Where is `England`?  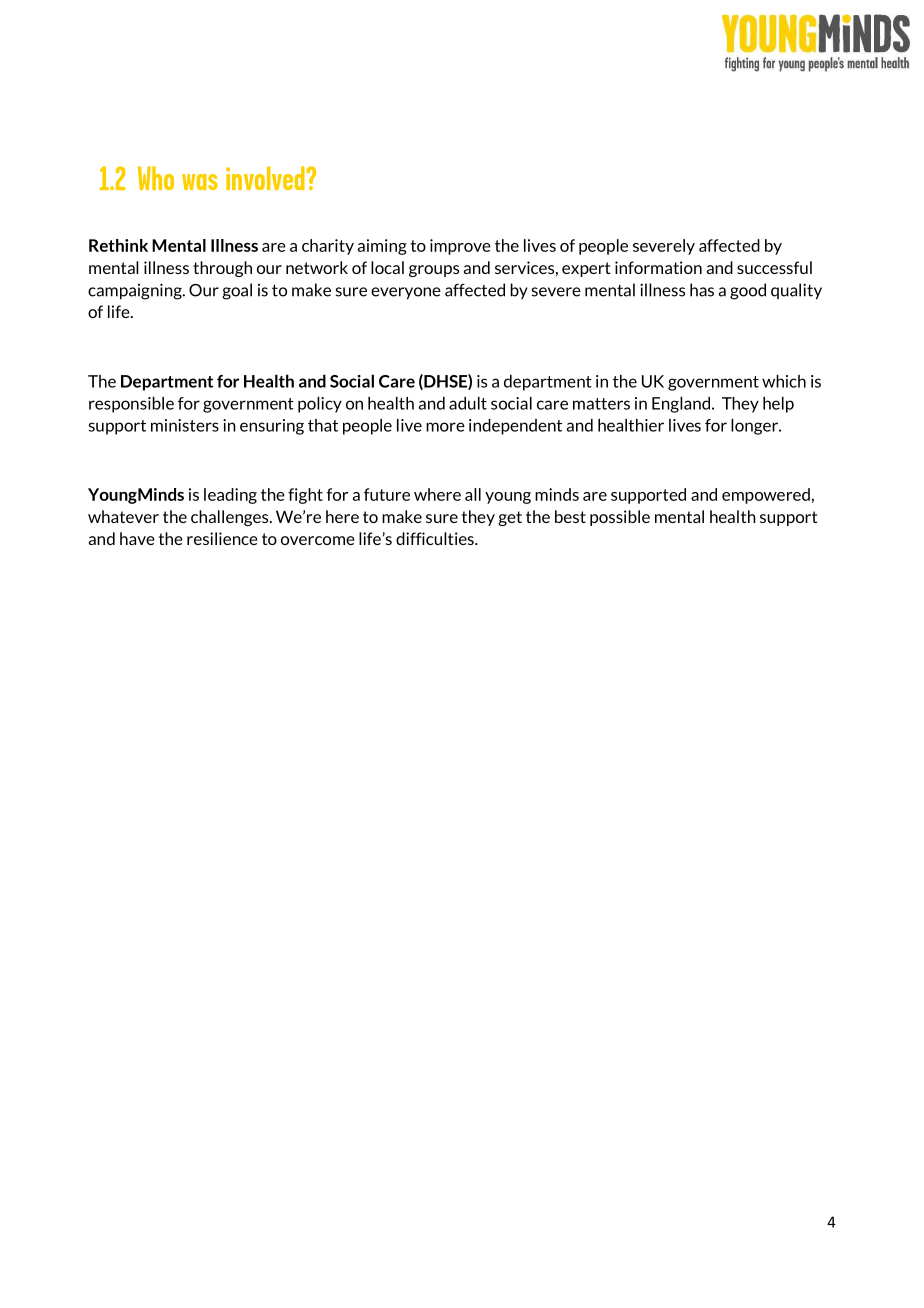 England is located at coordinates (682, 405).
